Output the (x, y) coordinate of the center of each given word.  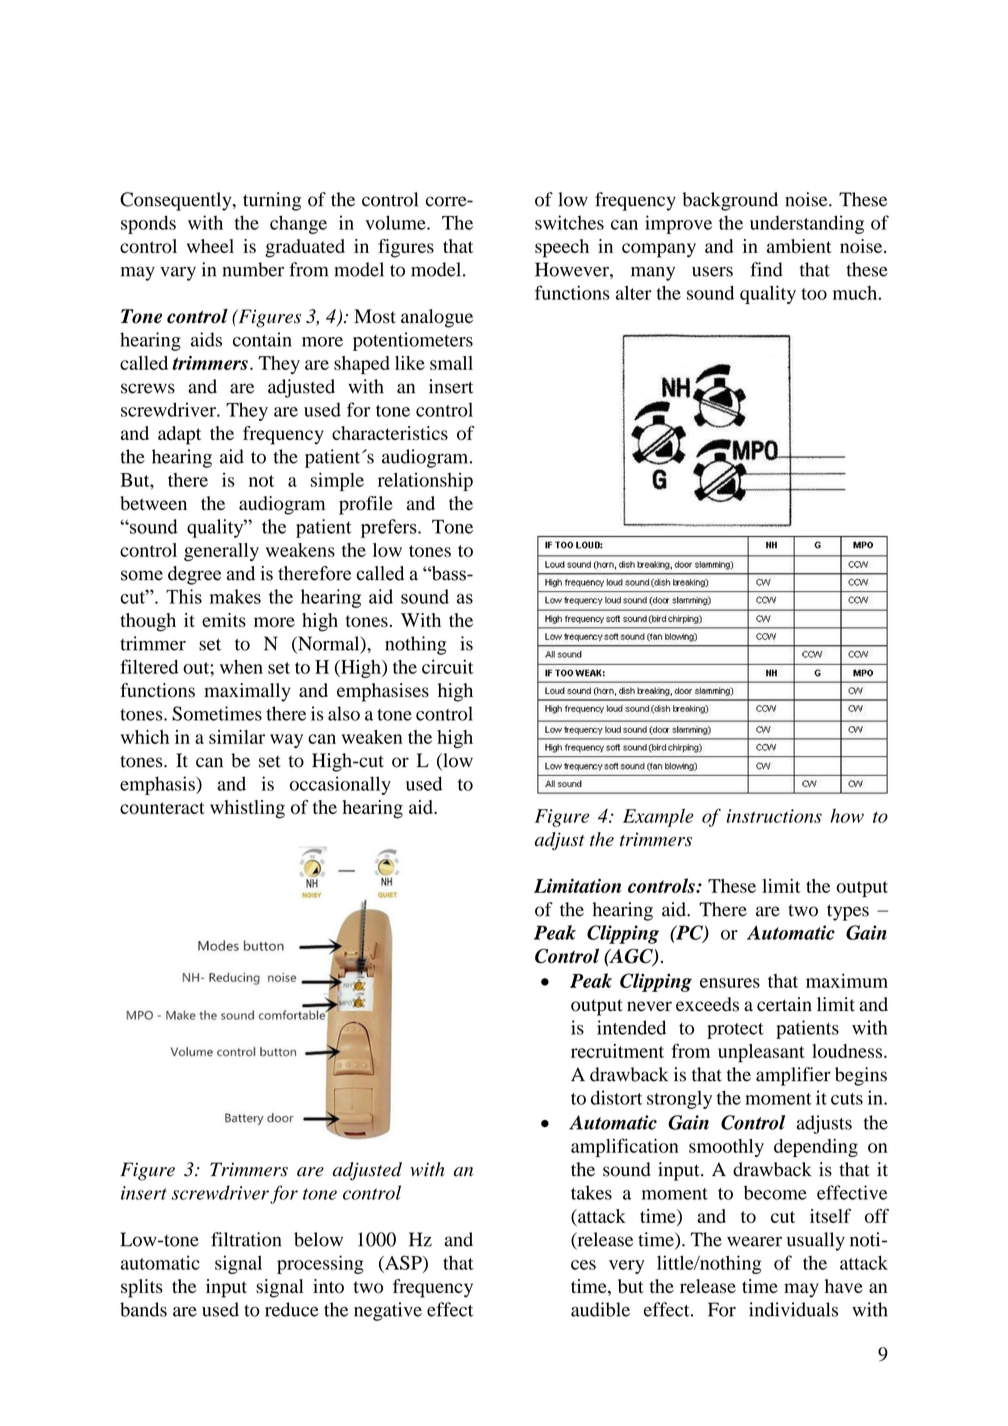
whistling (247, 809)
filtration (246, 1239)
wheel (210, 246)
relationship (425, 481)
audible (600, 1309)
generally (221, 552)
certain (784, 1004)
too (814, 294)
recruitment (617, 1051)
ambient (799, 246)
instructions (774, 816)
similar (237, 737)
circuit (448, 666)
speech (562, 248)
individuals (793, 1309)
